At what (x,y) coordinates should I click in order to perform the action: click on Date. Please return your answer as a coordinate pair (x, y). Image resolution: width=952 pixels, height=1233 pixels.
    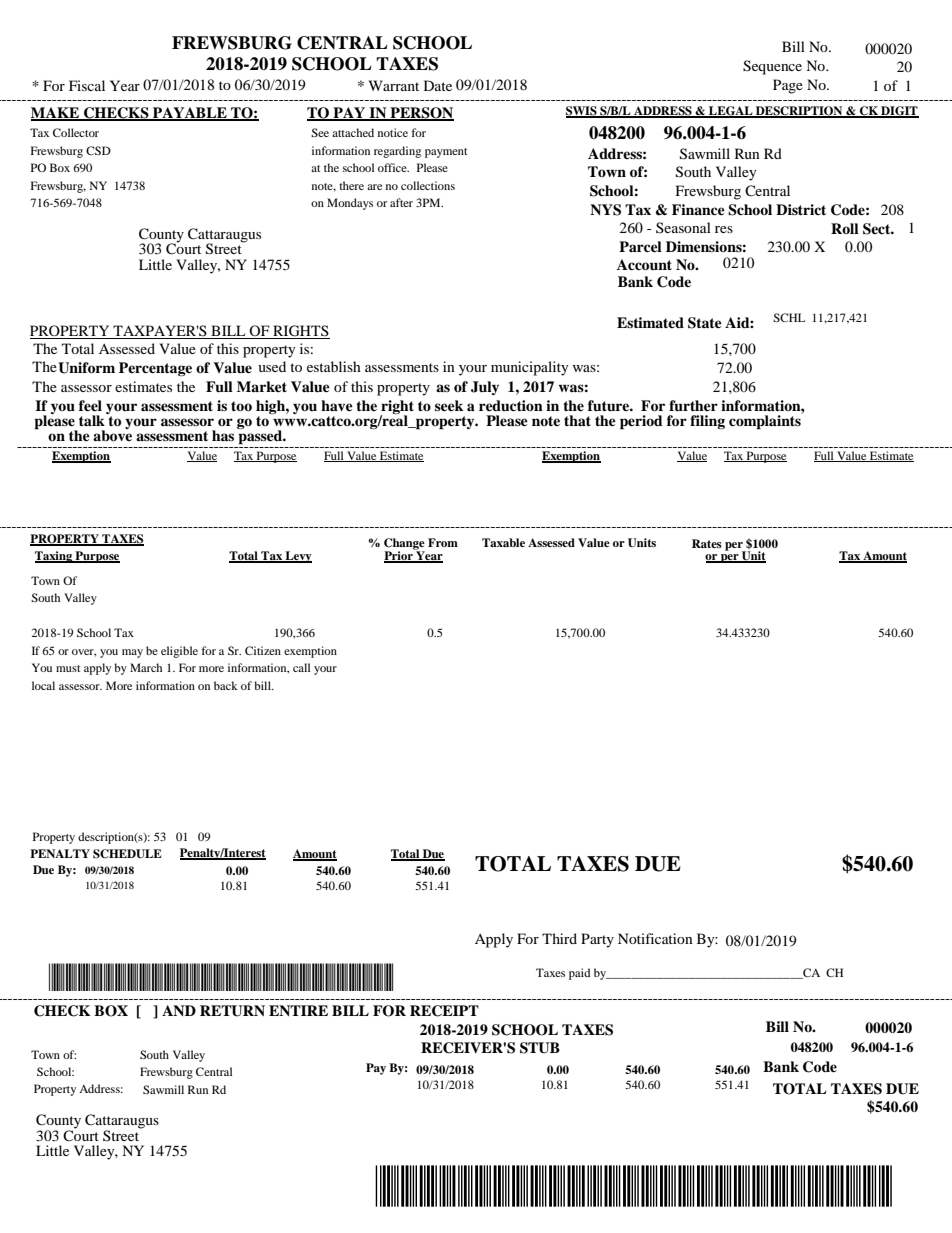
    Looking at the image, I should click on (438, 85).
